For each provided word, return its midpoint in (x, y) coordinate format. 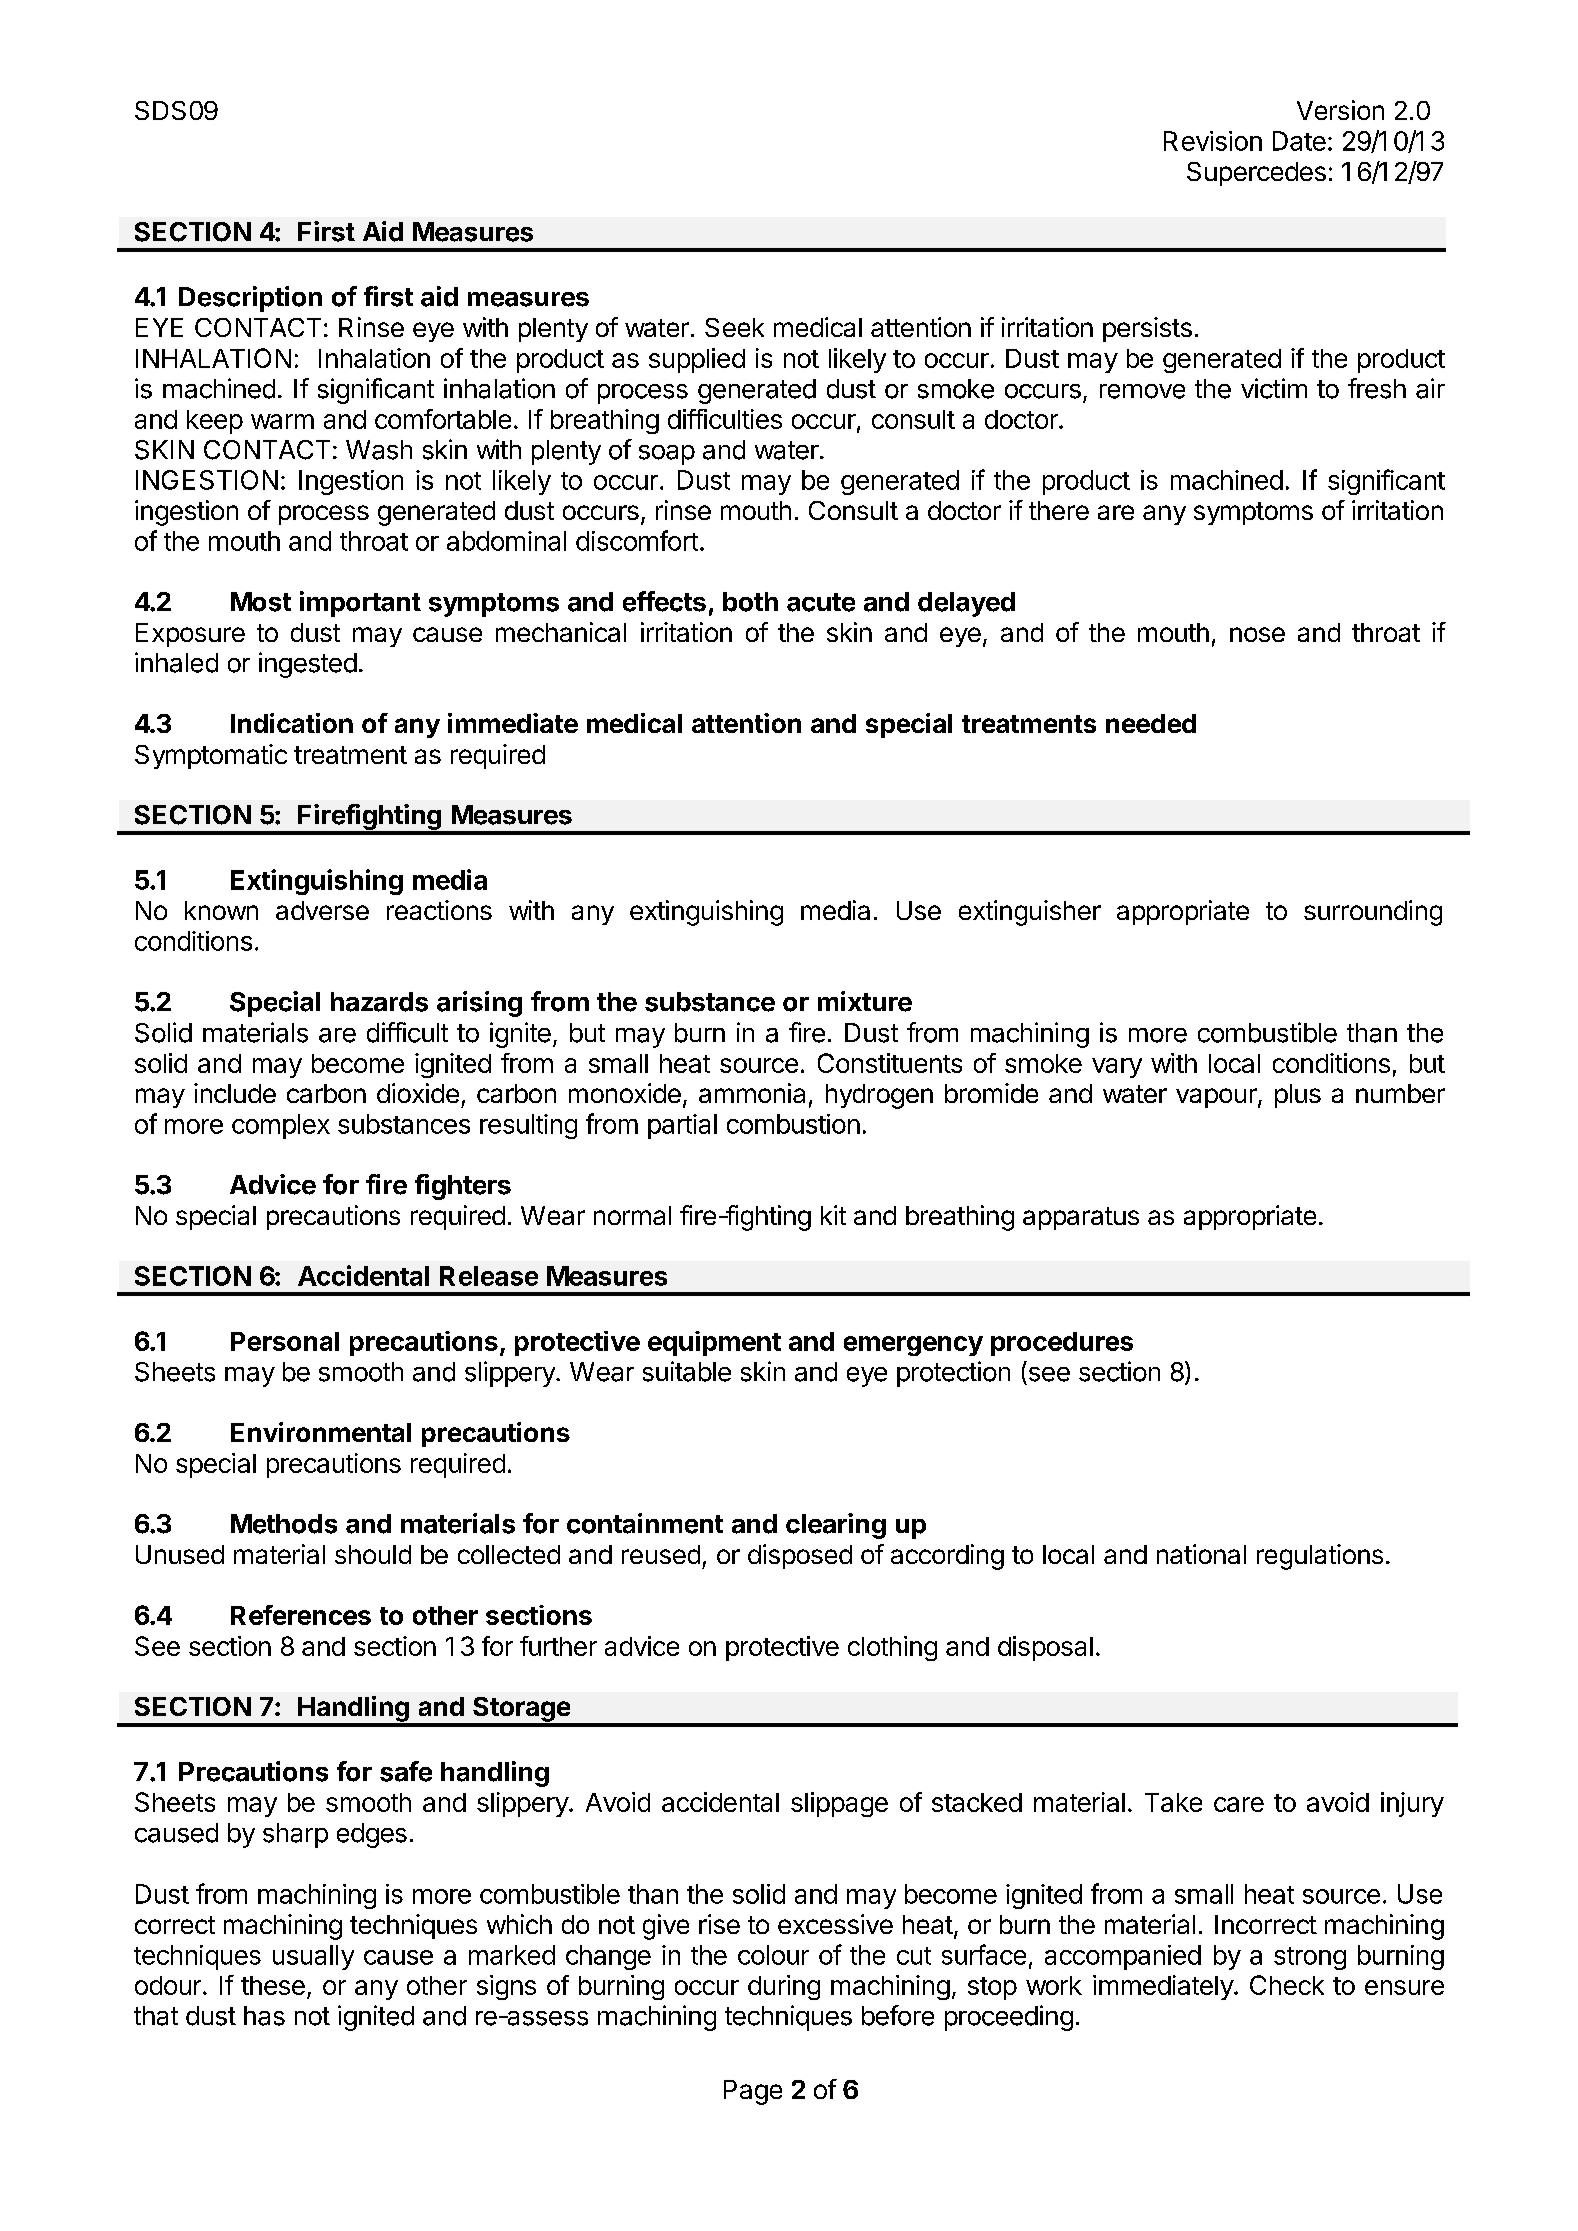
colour (773, 1955)
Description (250, 299)
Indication (292, 723)
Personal (285, 1341)
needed (1151, 723)
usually (313, 1957)
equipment (714, 1343)
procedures (1062, 1344)
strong (1310, 1958)
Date (1299, 141)
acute (821, 602)
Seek (734, 327)
